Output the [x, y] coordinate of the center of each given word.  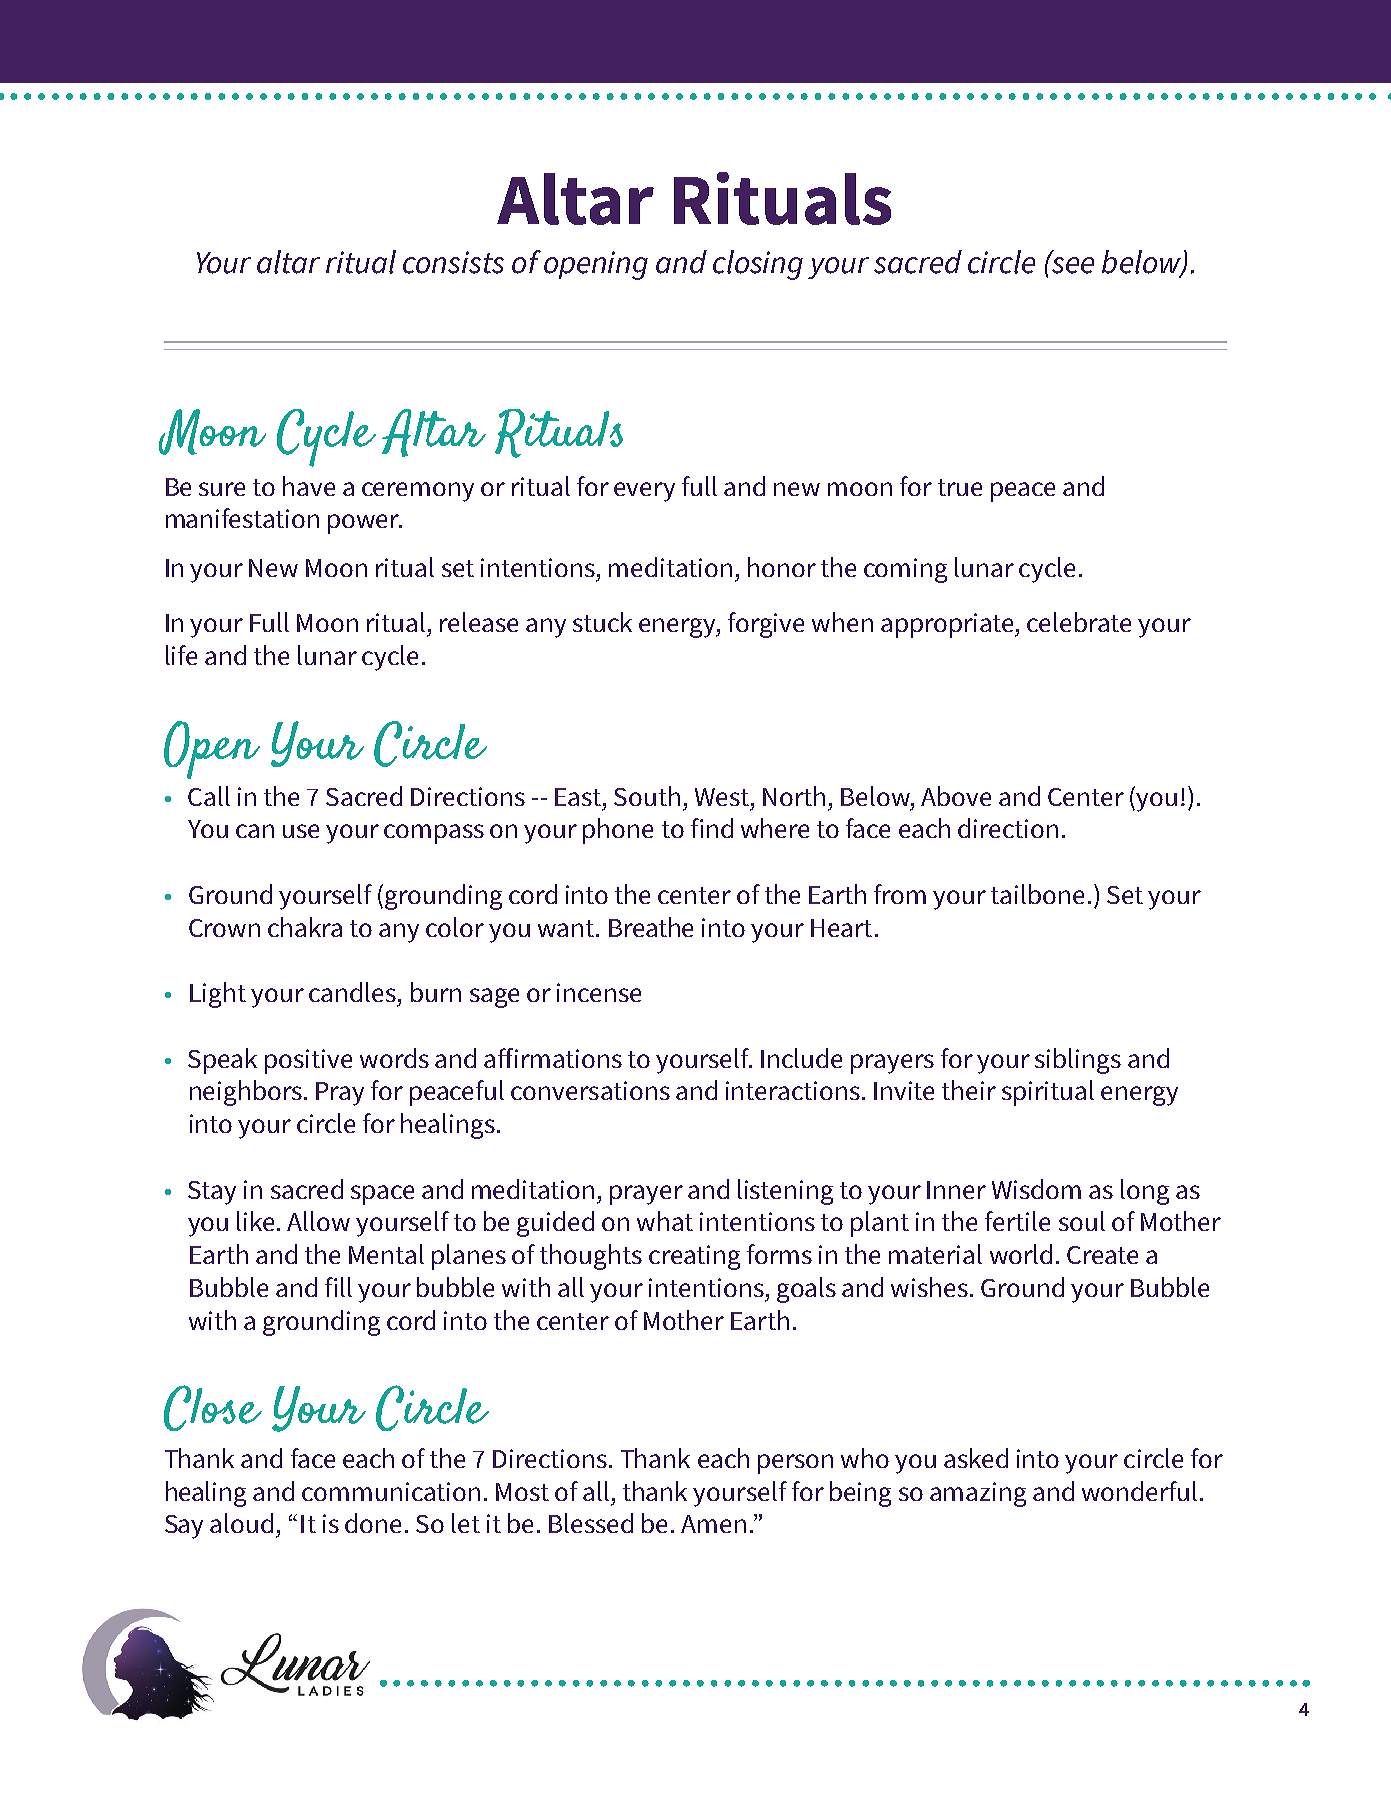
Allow [318, 1221]
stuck [602, 622]
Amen [713, 1524]
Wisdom [1036, 1189]
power [365, 524]
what [665, 1221]
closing [758, 265]
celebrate [1079, 622]
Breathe [651, 927]
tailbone [1037, 894]
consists [453, 262]
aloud [241, 1523]
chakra [305, 927]
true [960, 487]
